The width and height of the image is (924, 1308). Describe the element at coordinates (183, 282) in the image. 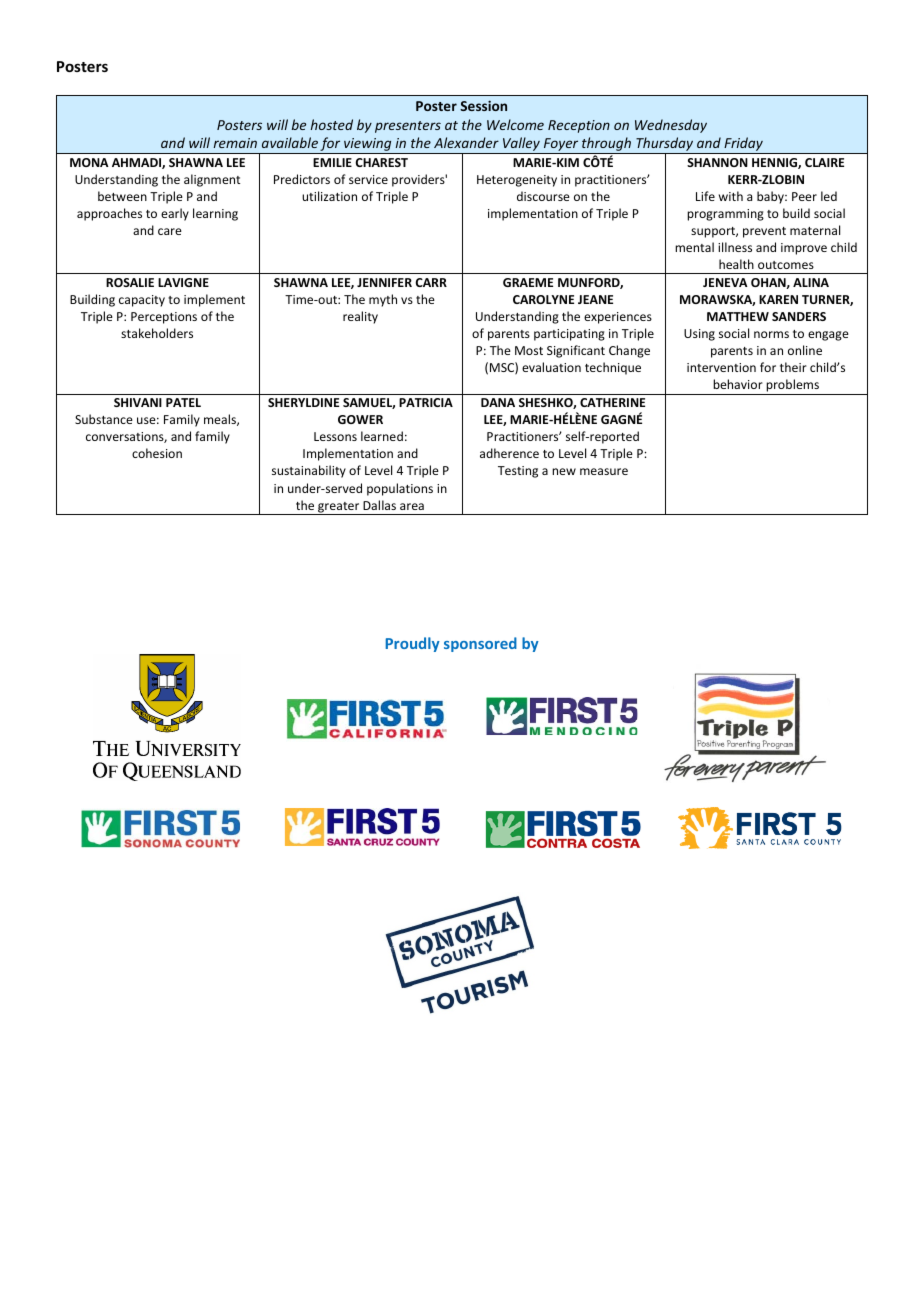

I see `LAVIGNE` at that location.
